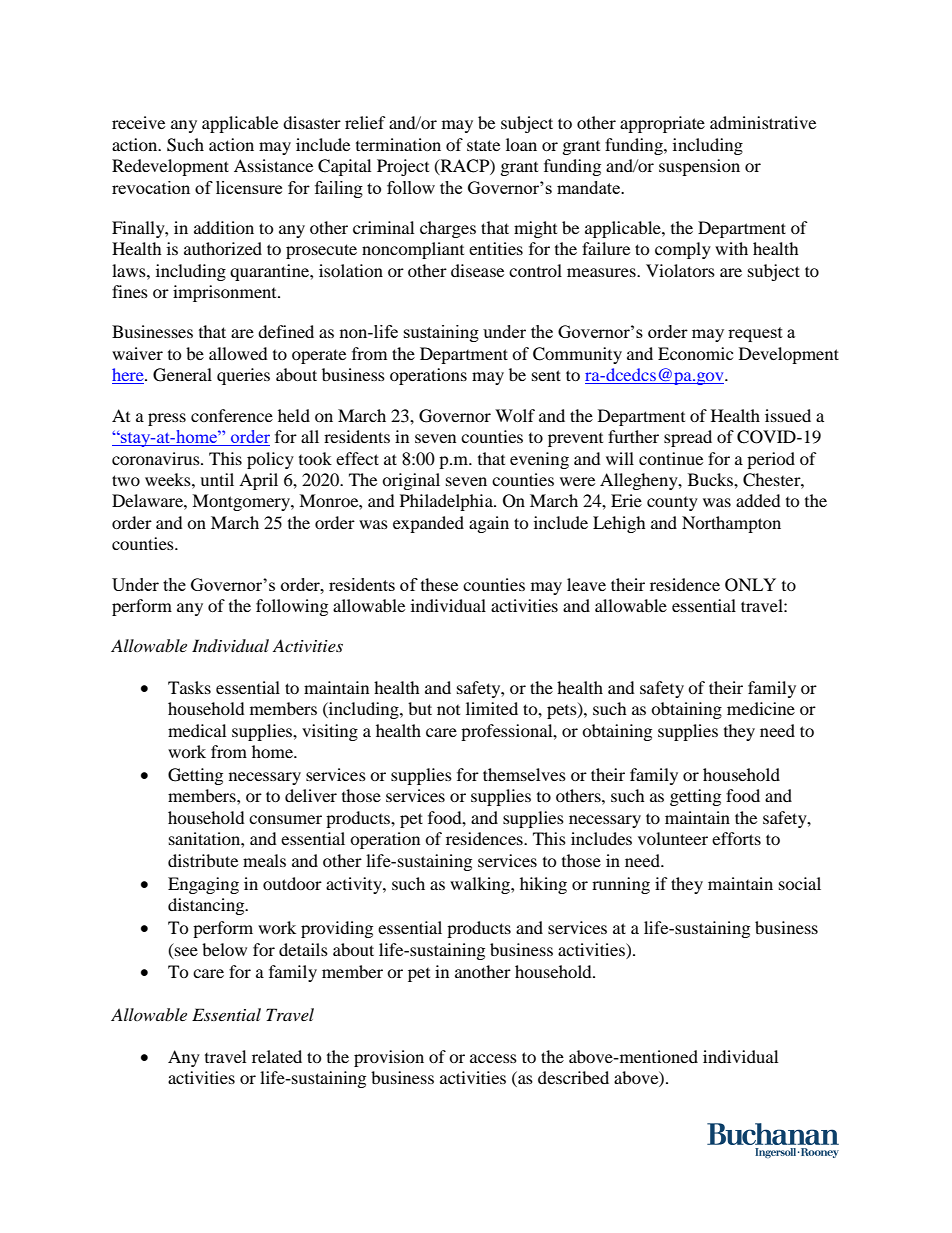  Describe the element at coordinates (493, 1058) in the screenshot. I see `access` at that location.
